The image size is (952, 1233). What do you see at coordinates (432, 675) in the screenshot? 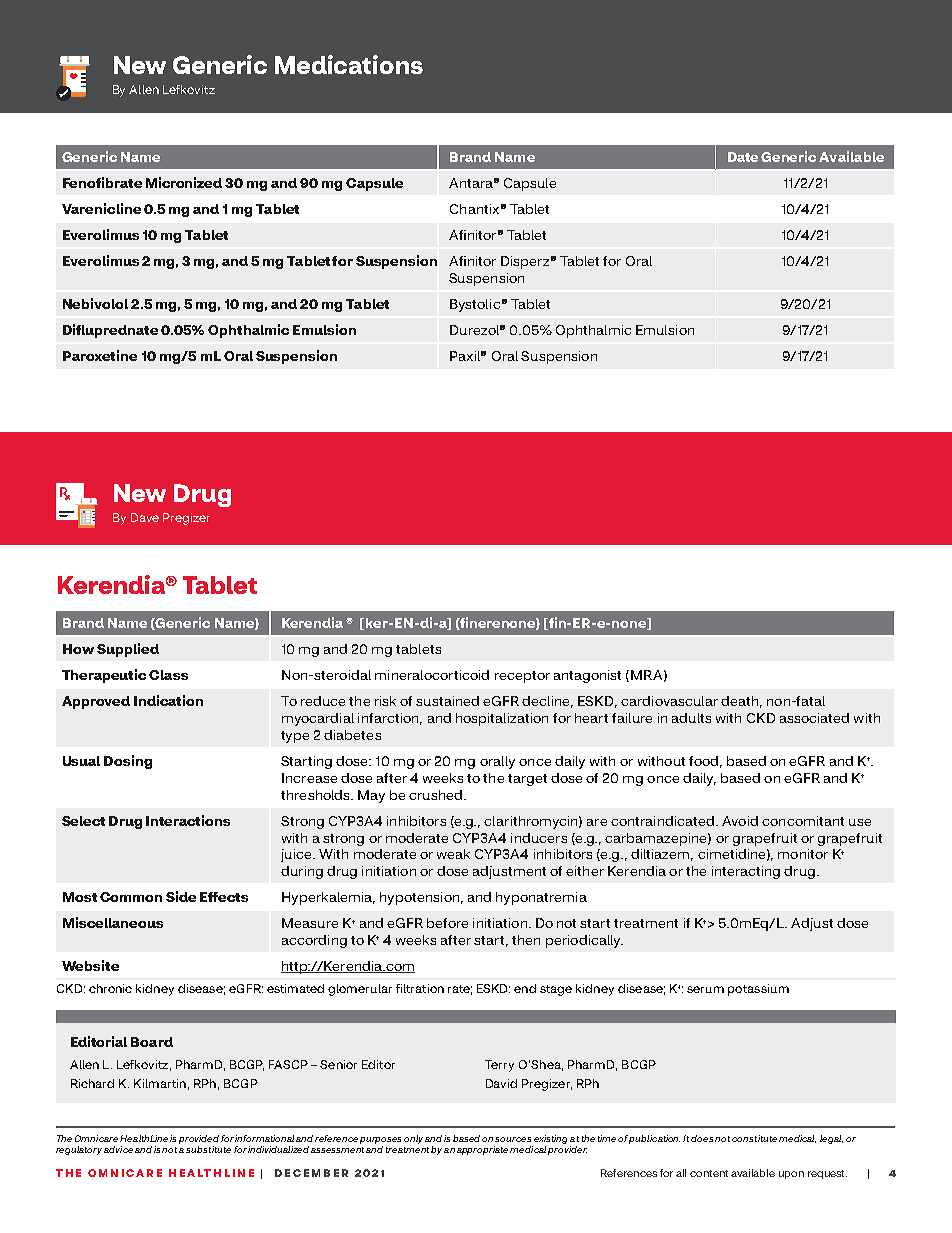
I see `mineralocorticoid` at bounding box center [432, 675].
